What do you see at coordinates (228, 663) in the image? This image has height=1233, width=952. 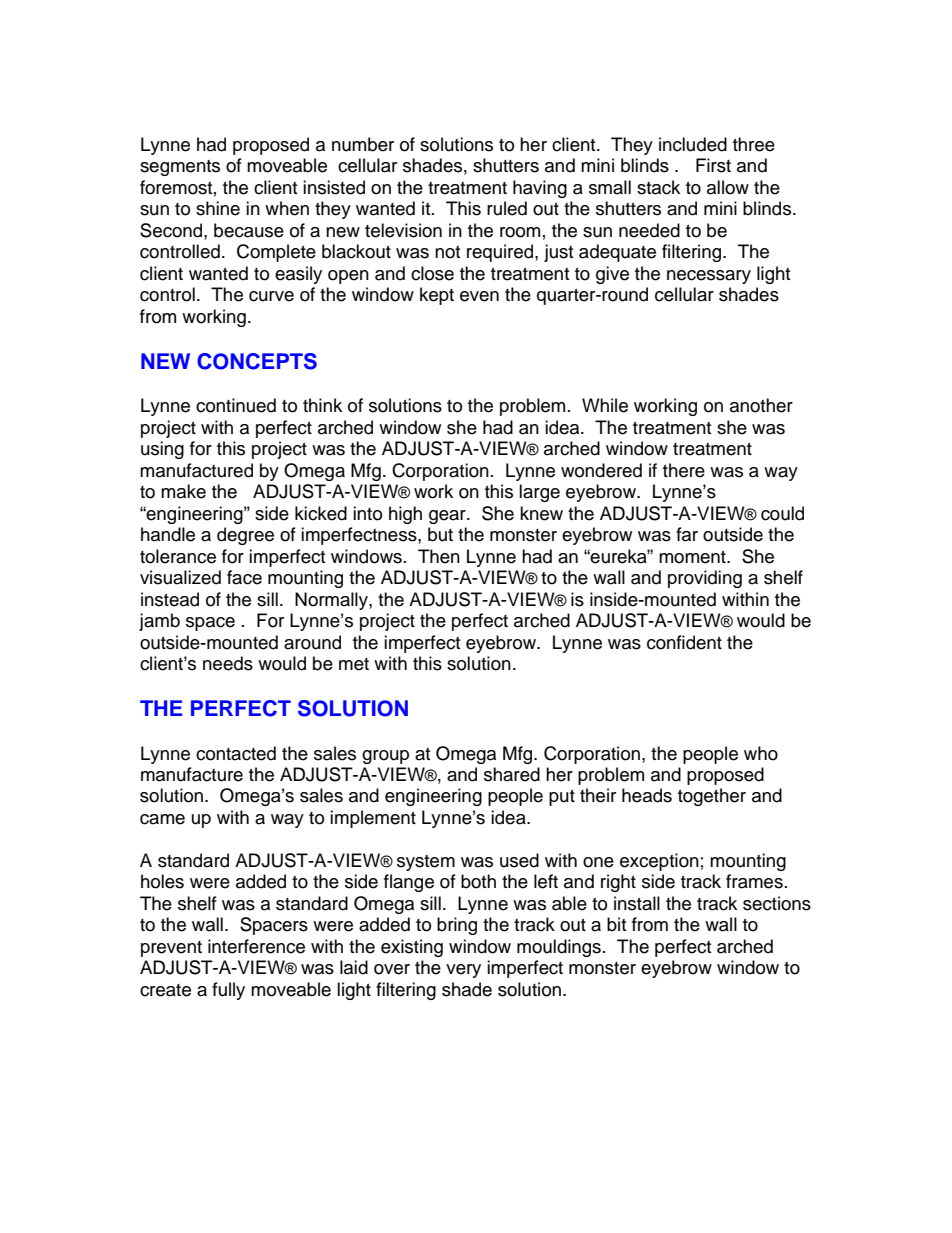 I see `needs` at bounding box center [228, 663].
